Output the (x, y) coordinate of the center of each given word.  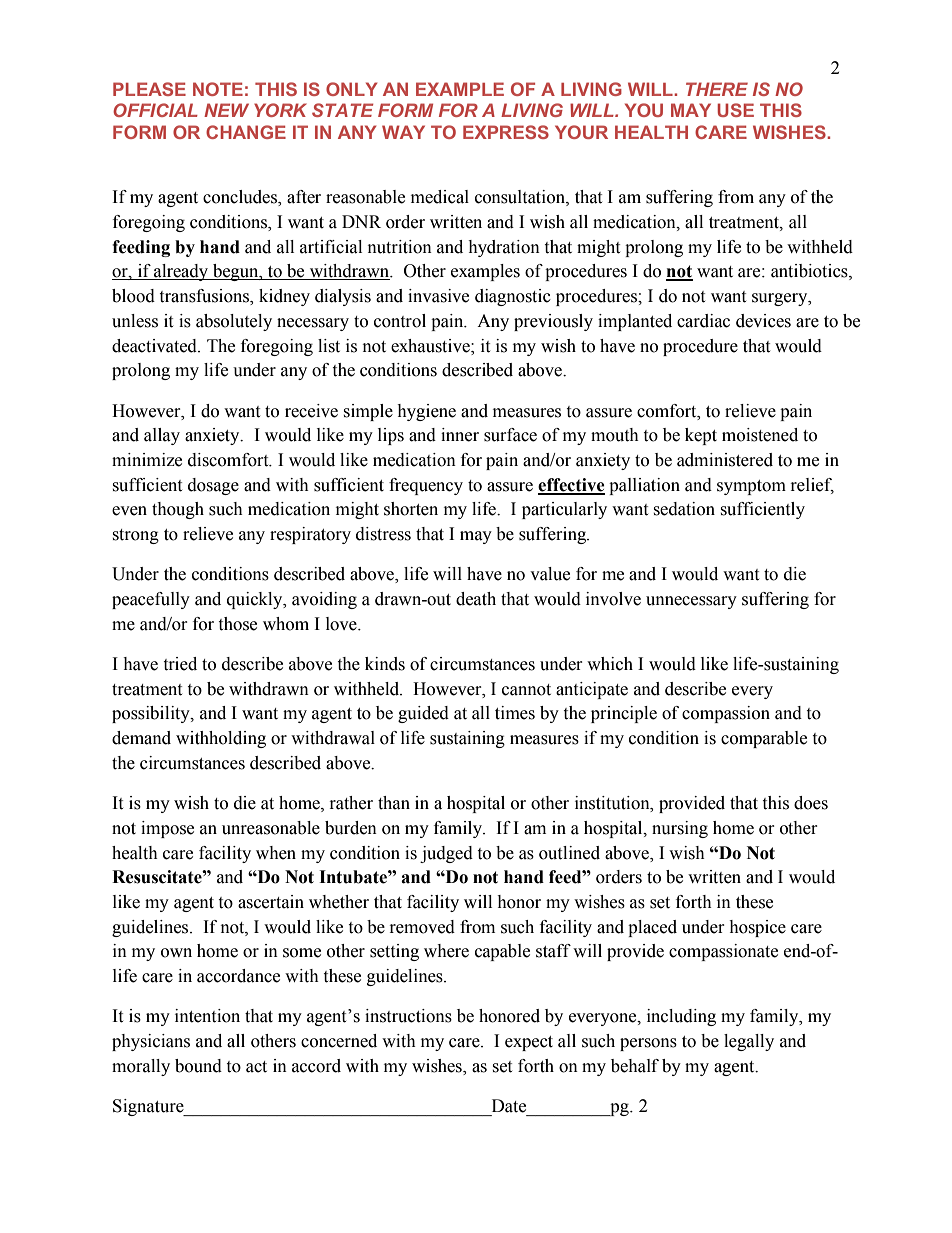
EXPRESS (506, 132)
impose (167, 829)
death (476, 599)
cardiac (703, 321)
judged (446, 854)
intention (207, 1016)
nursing (680, 829)
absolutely (234, 322)
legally (749, 1042)
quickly (256, 600)
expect (529, 1043)
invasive (438, 296)
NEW (226, 110)
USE (735, 110)
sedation (684, 509)
